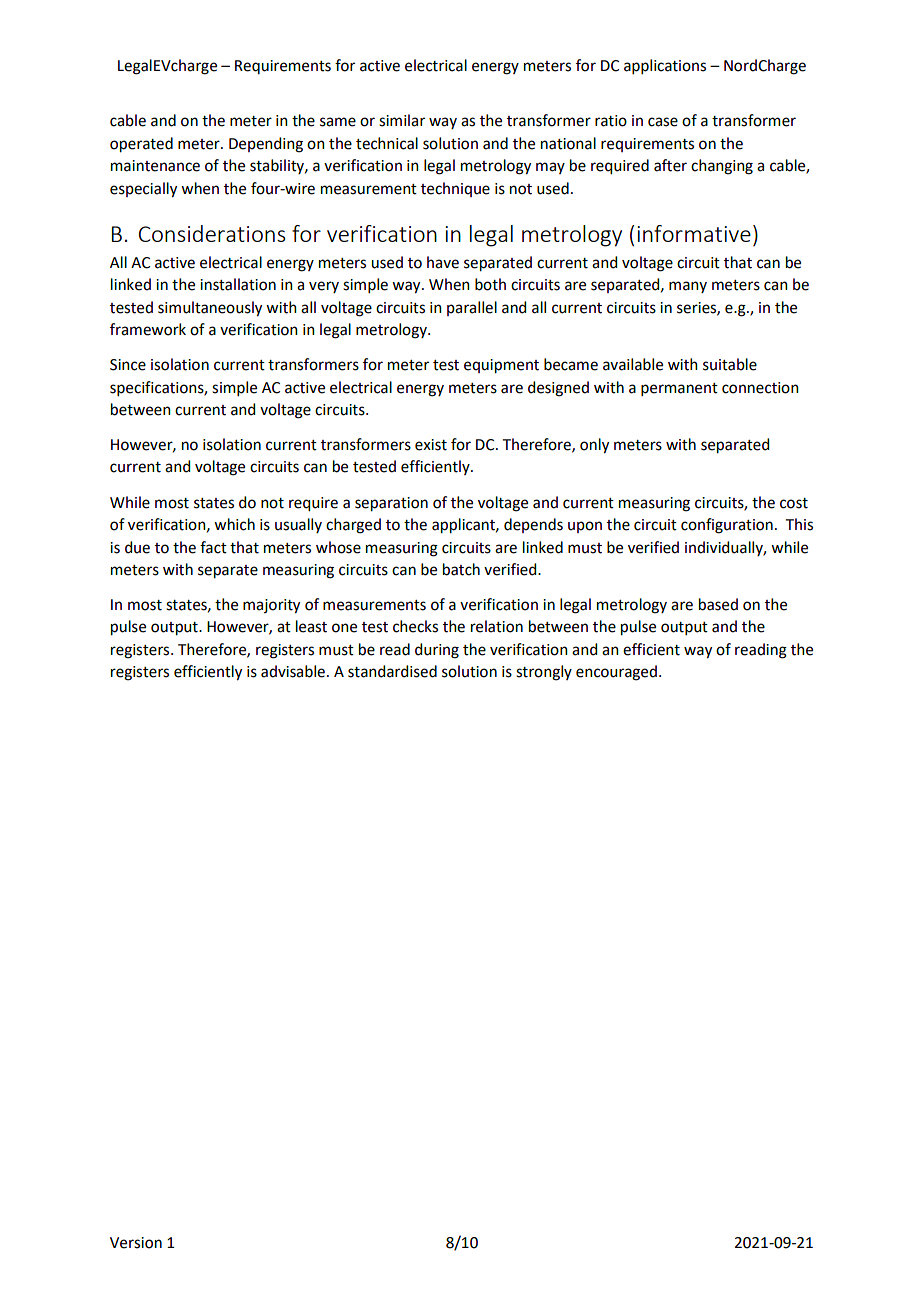  Describe the element at coordinates (616, 673) in the screenshot. I see `encouraged` at that location.
